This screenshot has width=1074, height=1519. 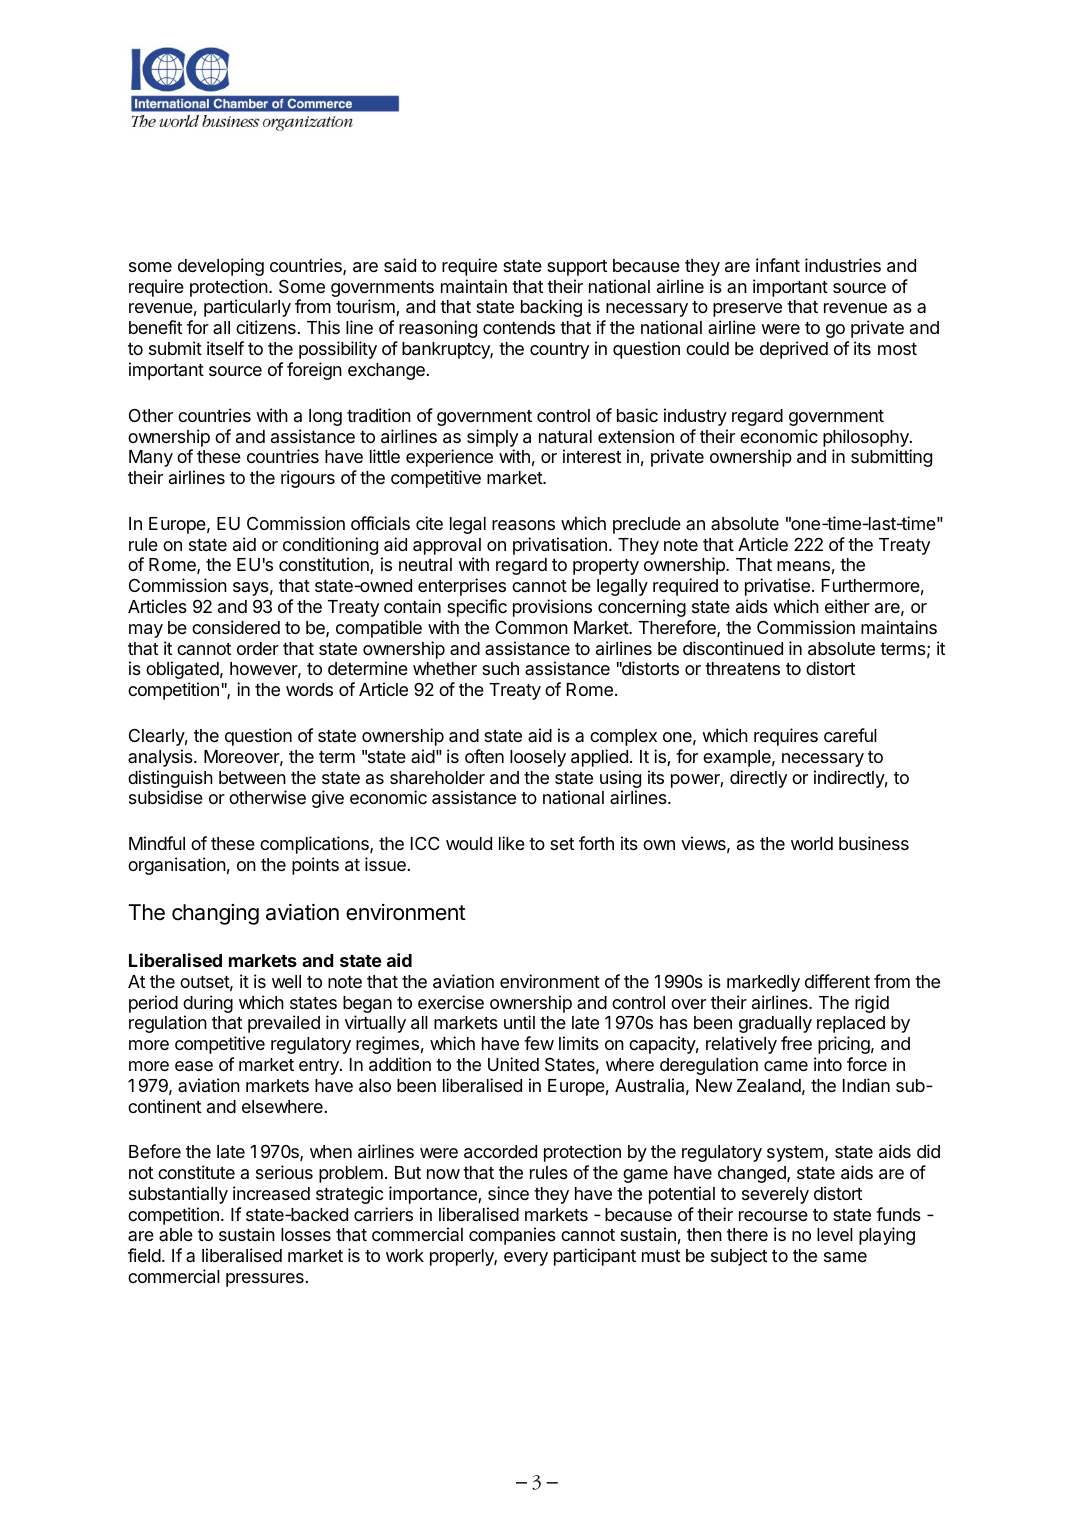 I want to click on every, so click(x=526, y=1259).
